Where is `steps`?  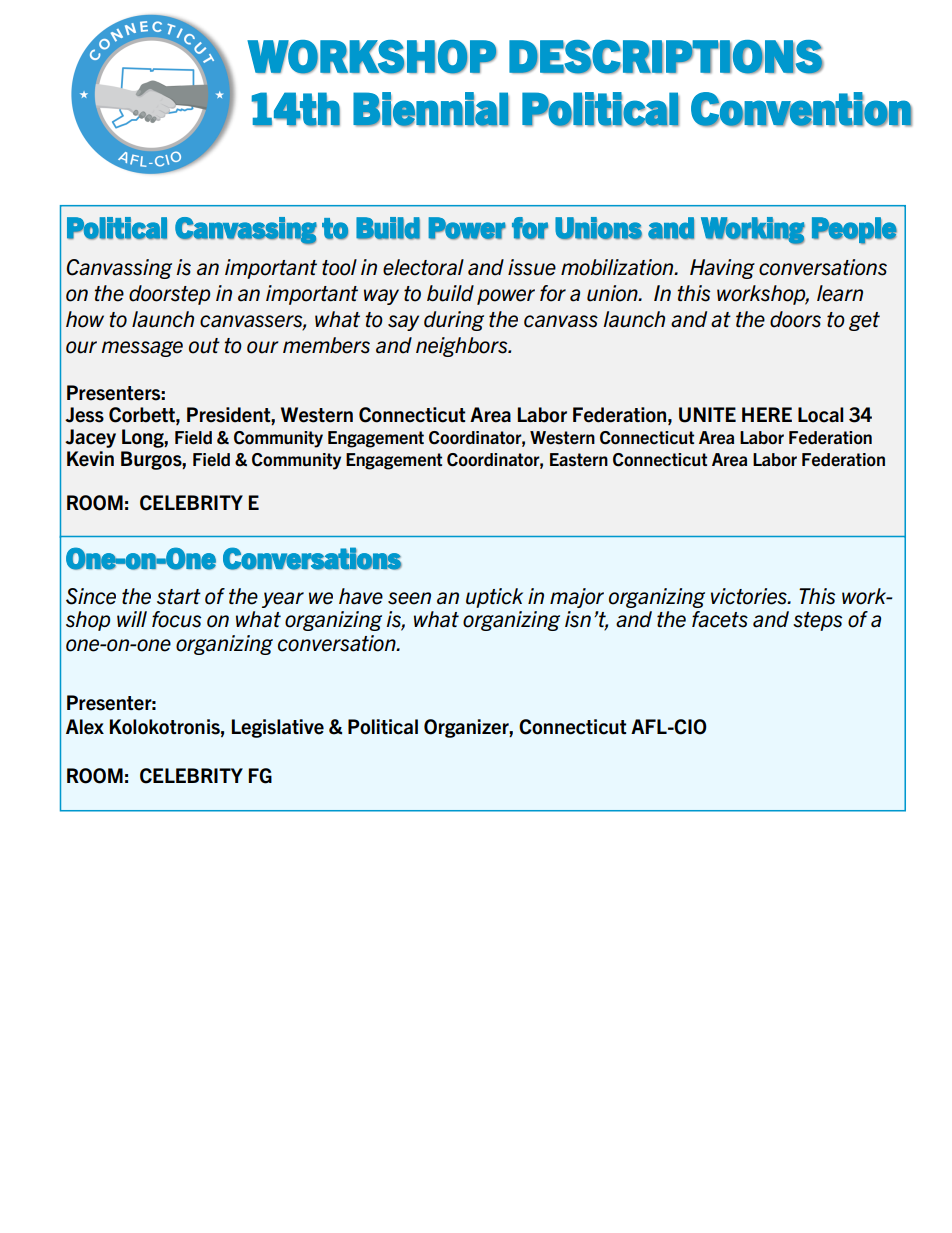 steps is located at coordinates (817, 621).
